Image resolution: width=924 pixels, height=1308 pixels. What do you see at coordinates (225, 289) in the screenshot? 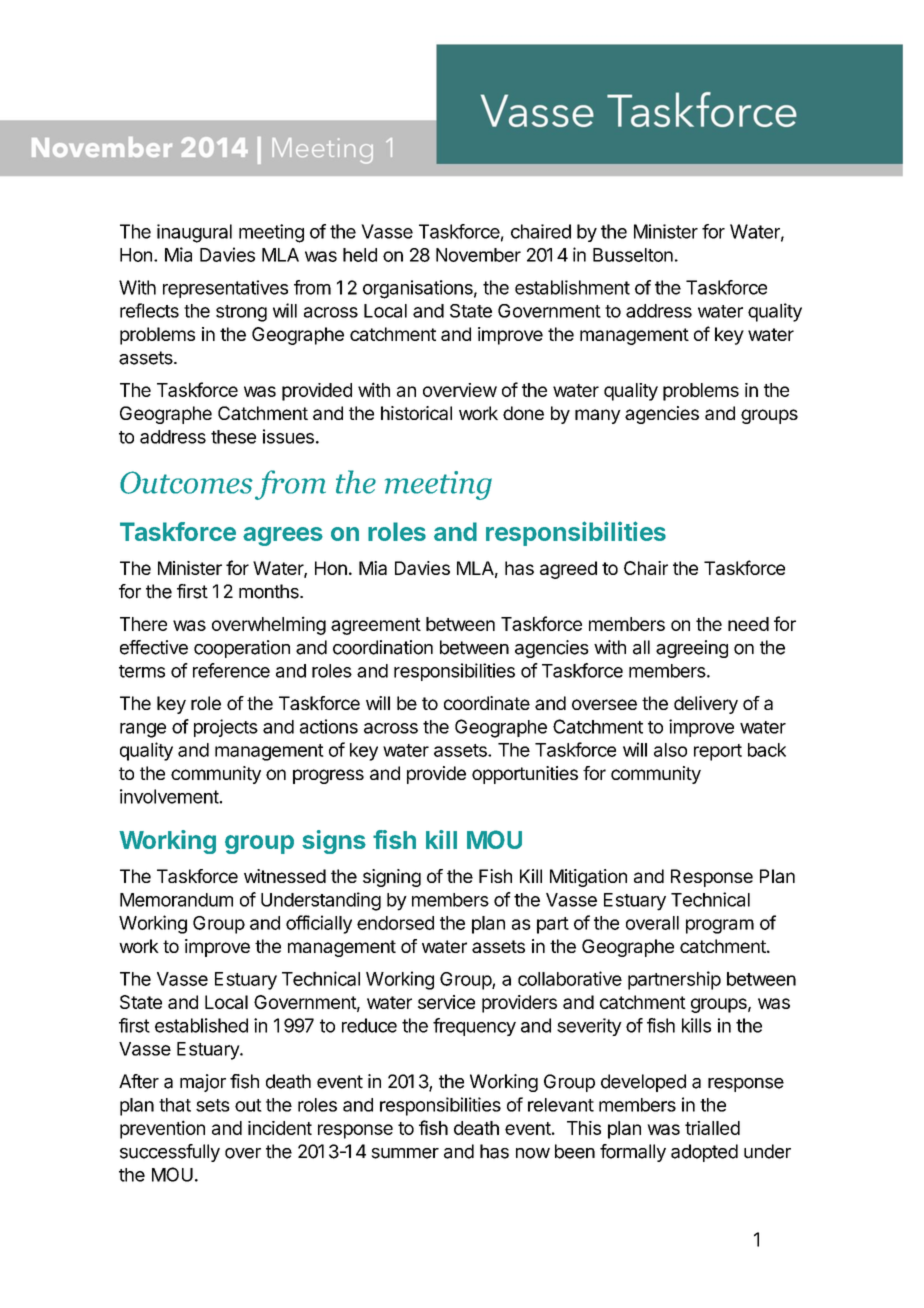
I see `representatives` at bounding box center [225, 289].
